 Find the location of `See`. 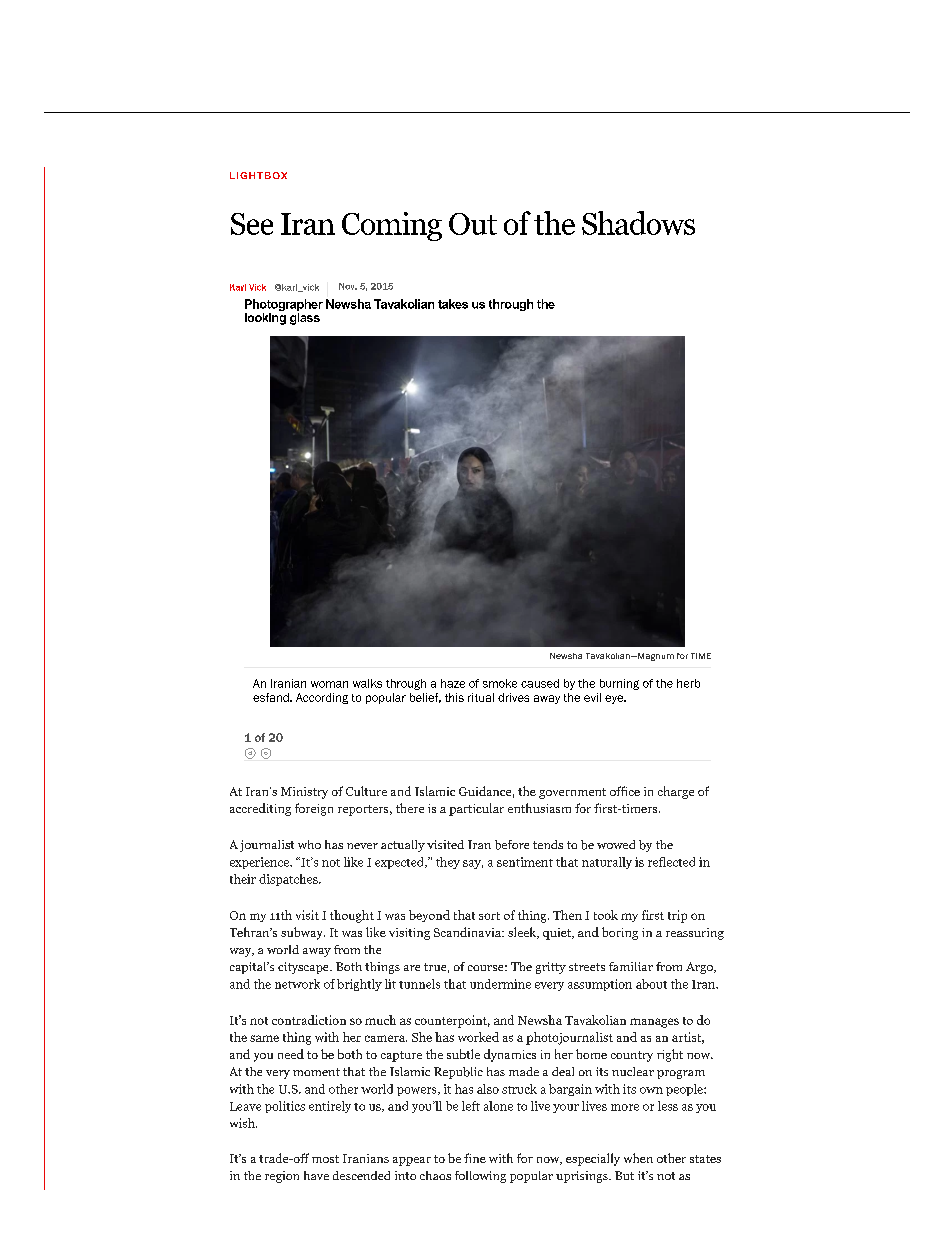

See is located at coordinates (252, 224).
